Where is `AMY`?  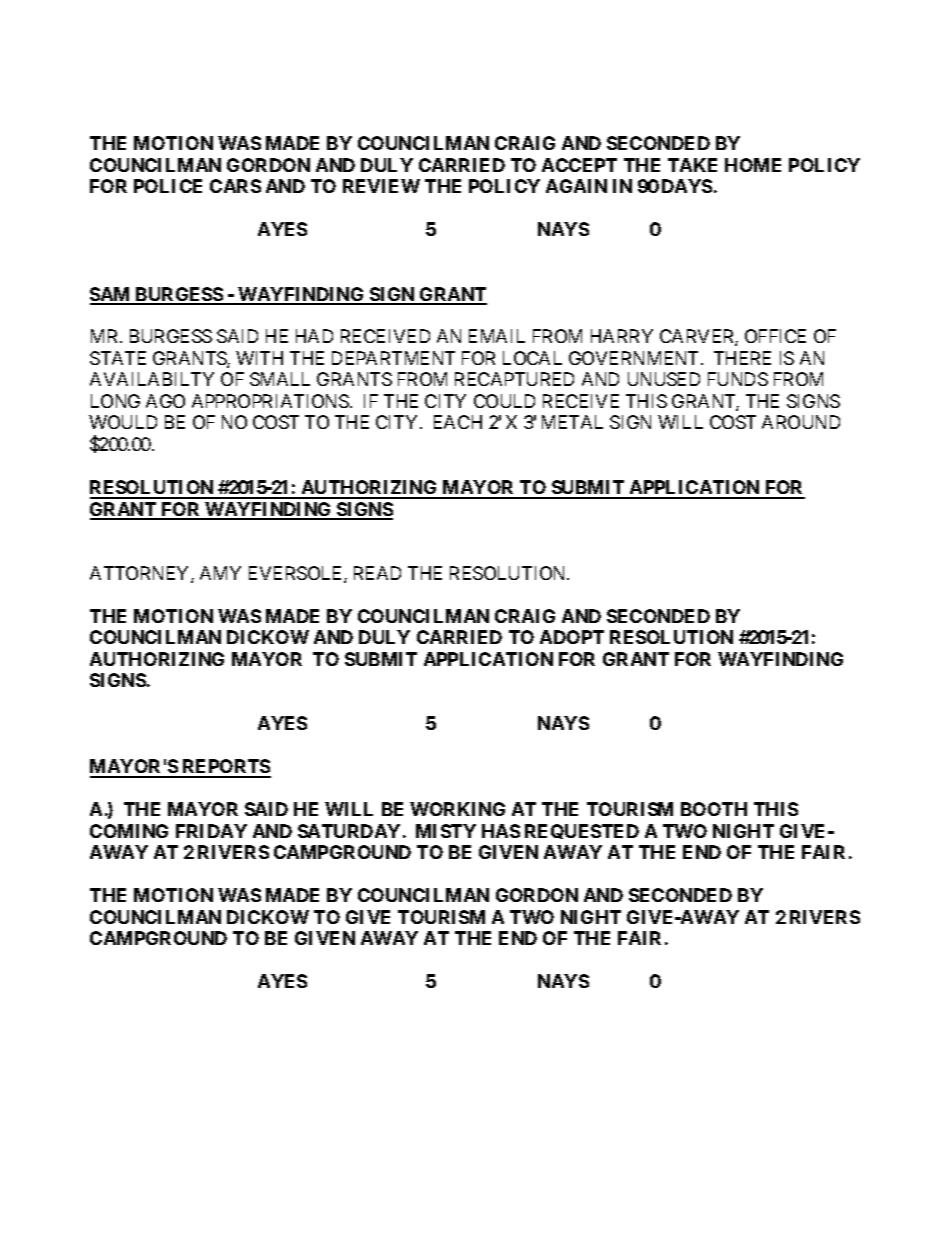
AMY is located at coordinates (220, 573).
